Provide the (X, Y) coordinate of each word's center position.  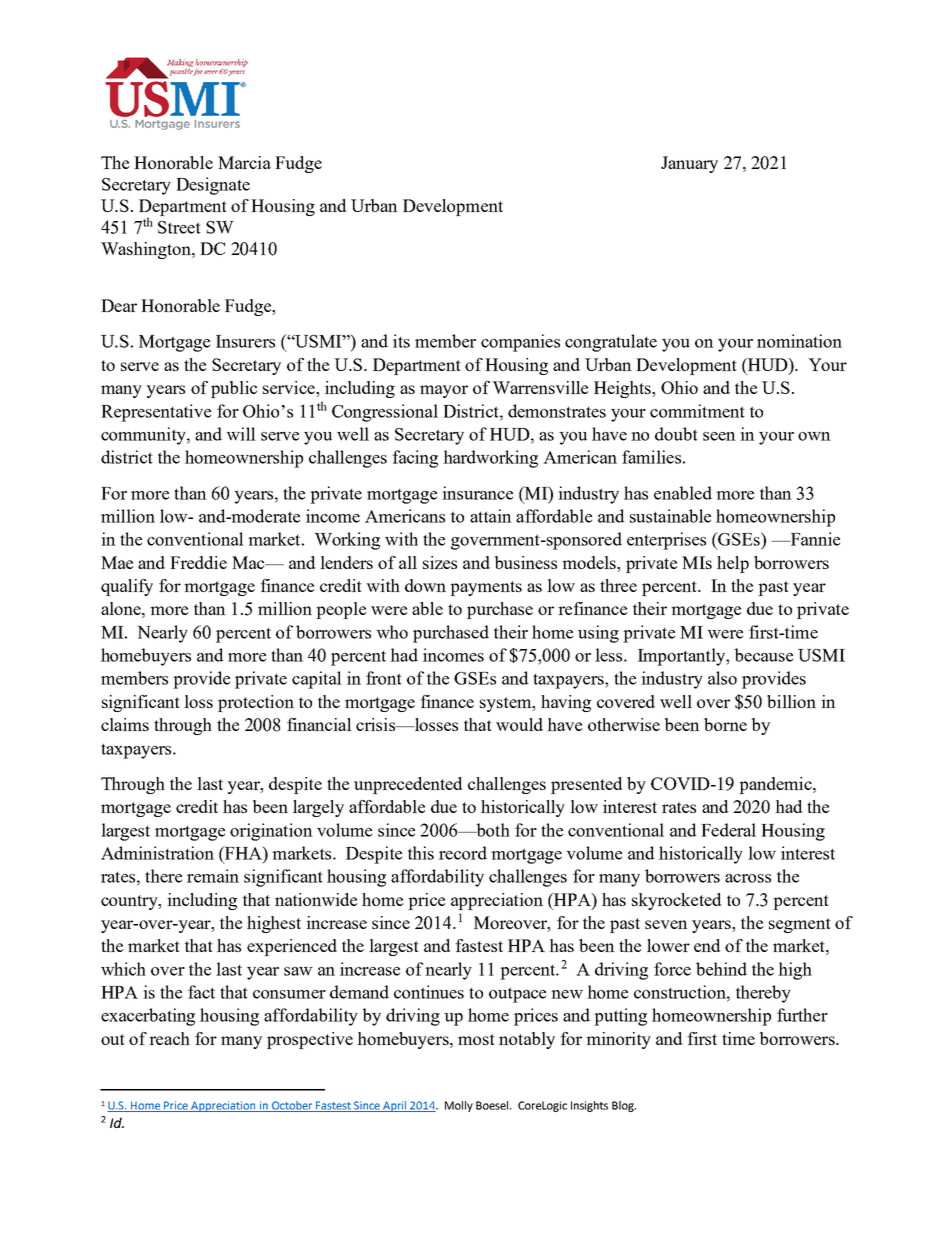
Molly (459, 1106)
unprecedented (408, 785)
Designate (213, 186)
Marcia (244, 162)
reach (169, 1038)
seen (719, 436)
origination (271, 832)
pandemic (776, 785)
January (689, 164)
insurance (477, 493)
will (241, 434)
